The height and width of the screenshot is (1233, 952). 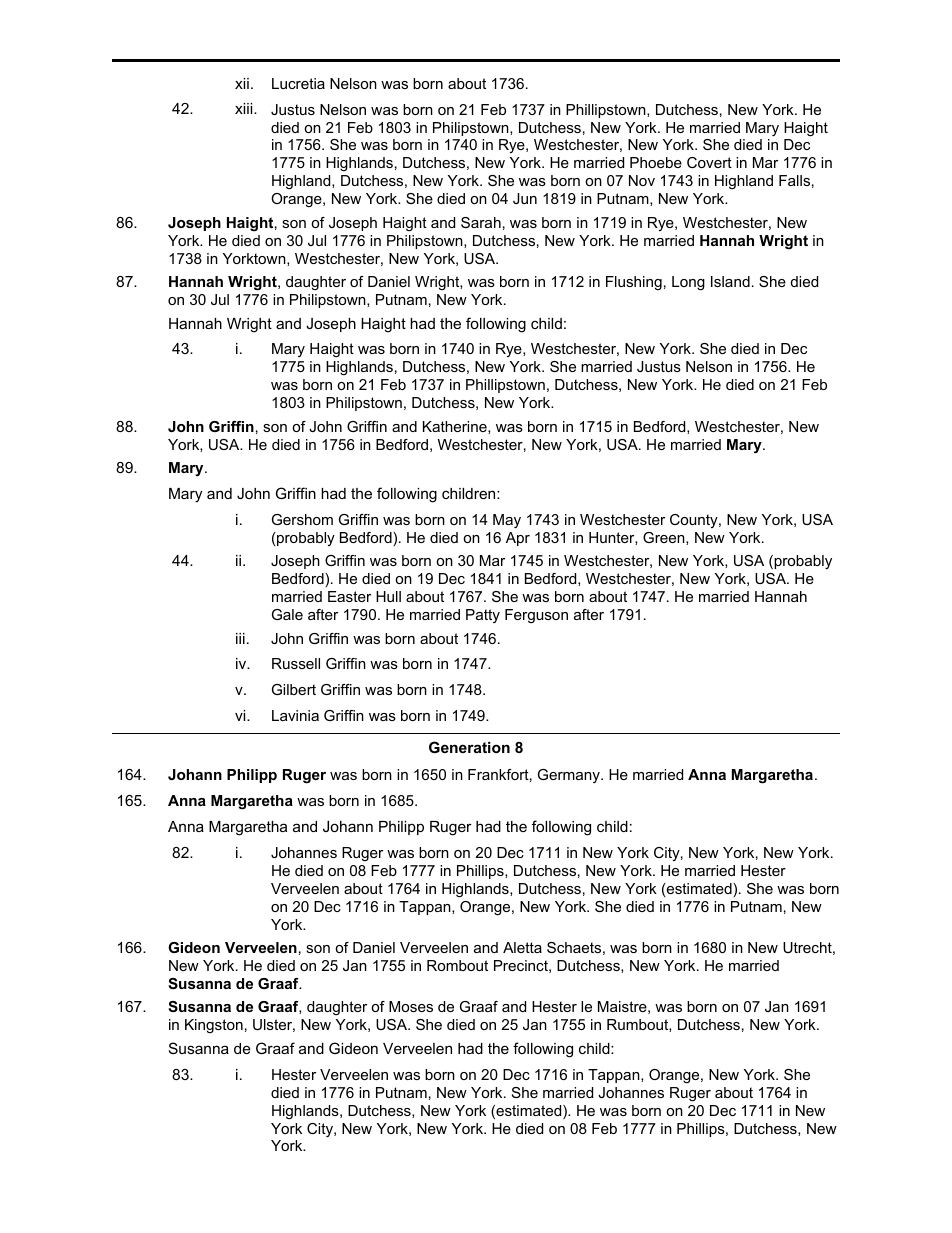 What do you see at coordinates (656, 162) in the screenshot?
I see `Phoebe` at bounding box center [656, 162].
